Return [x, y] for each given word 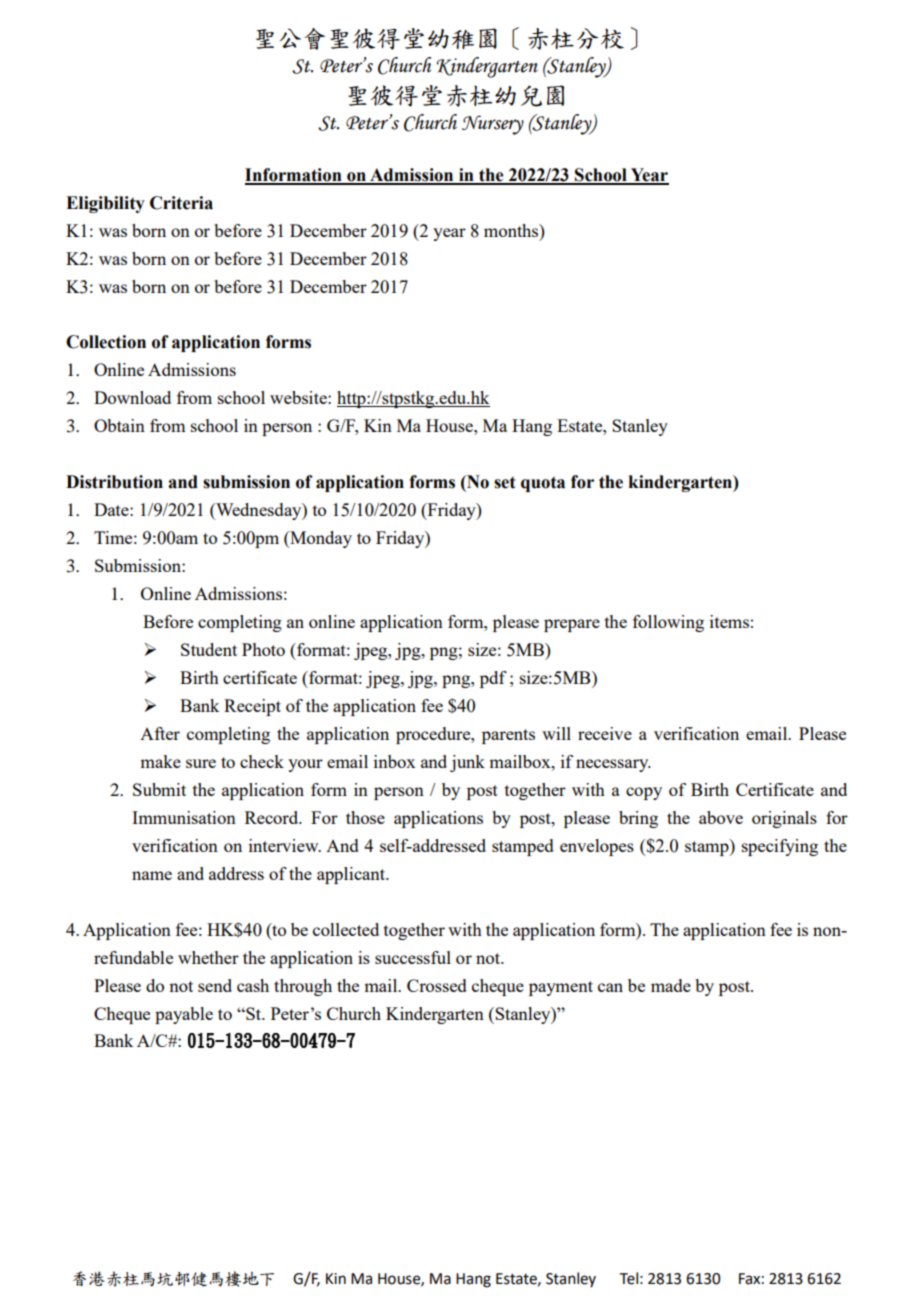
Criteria [181, 203]
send [215, 985]
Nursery [493, 125]
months [512, 230]
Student [209, 649]
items [729, 621]
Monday [320, 539]
